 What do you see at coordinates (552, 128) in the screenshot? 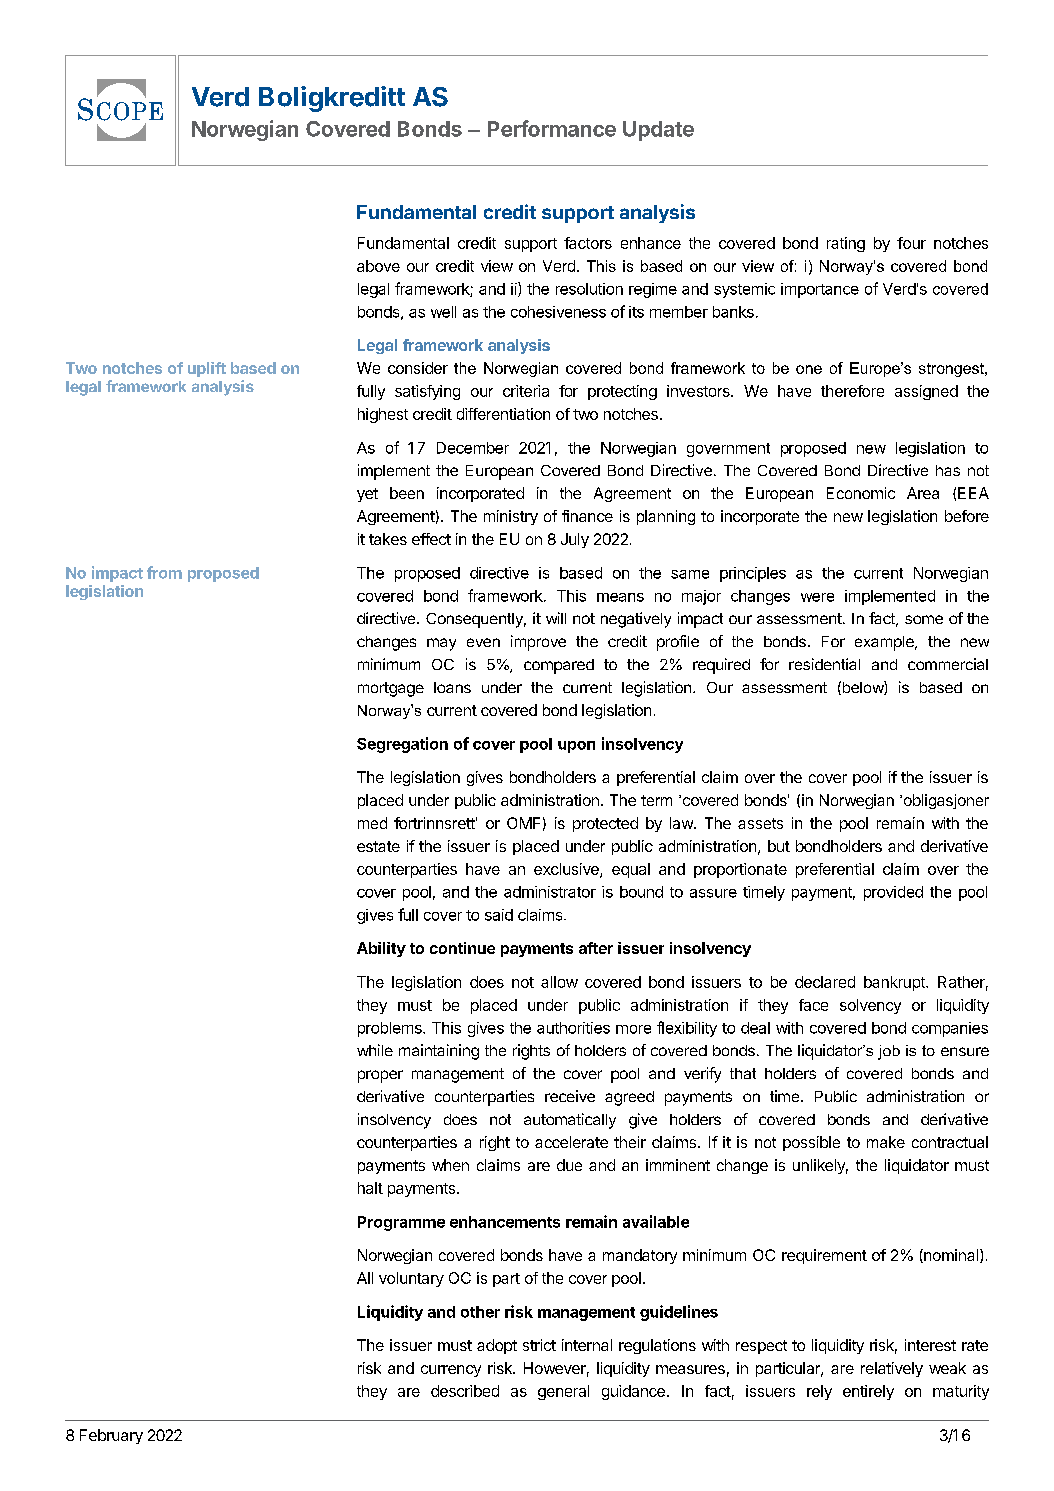
I see `Performance` at bounding box center [552, 128].
